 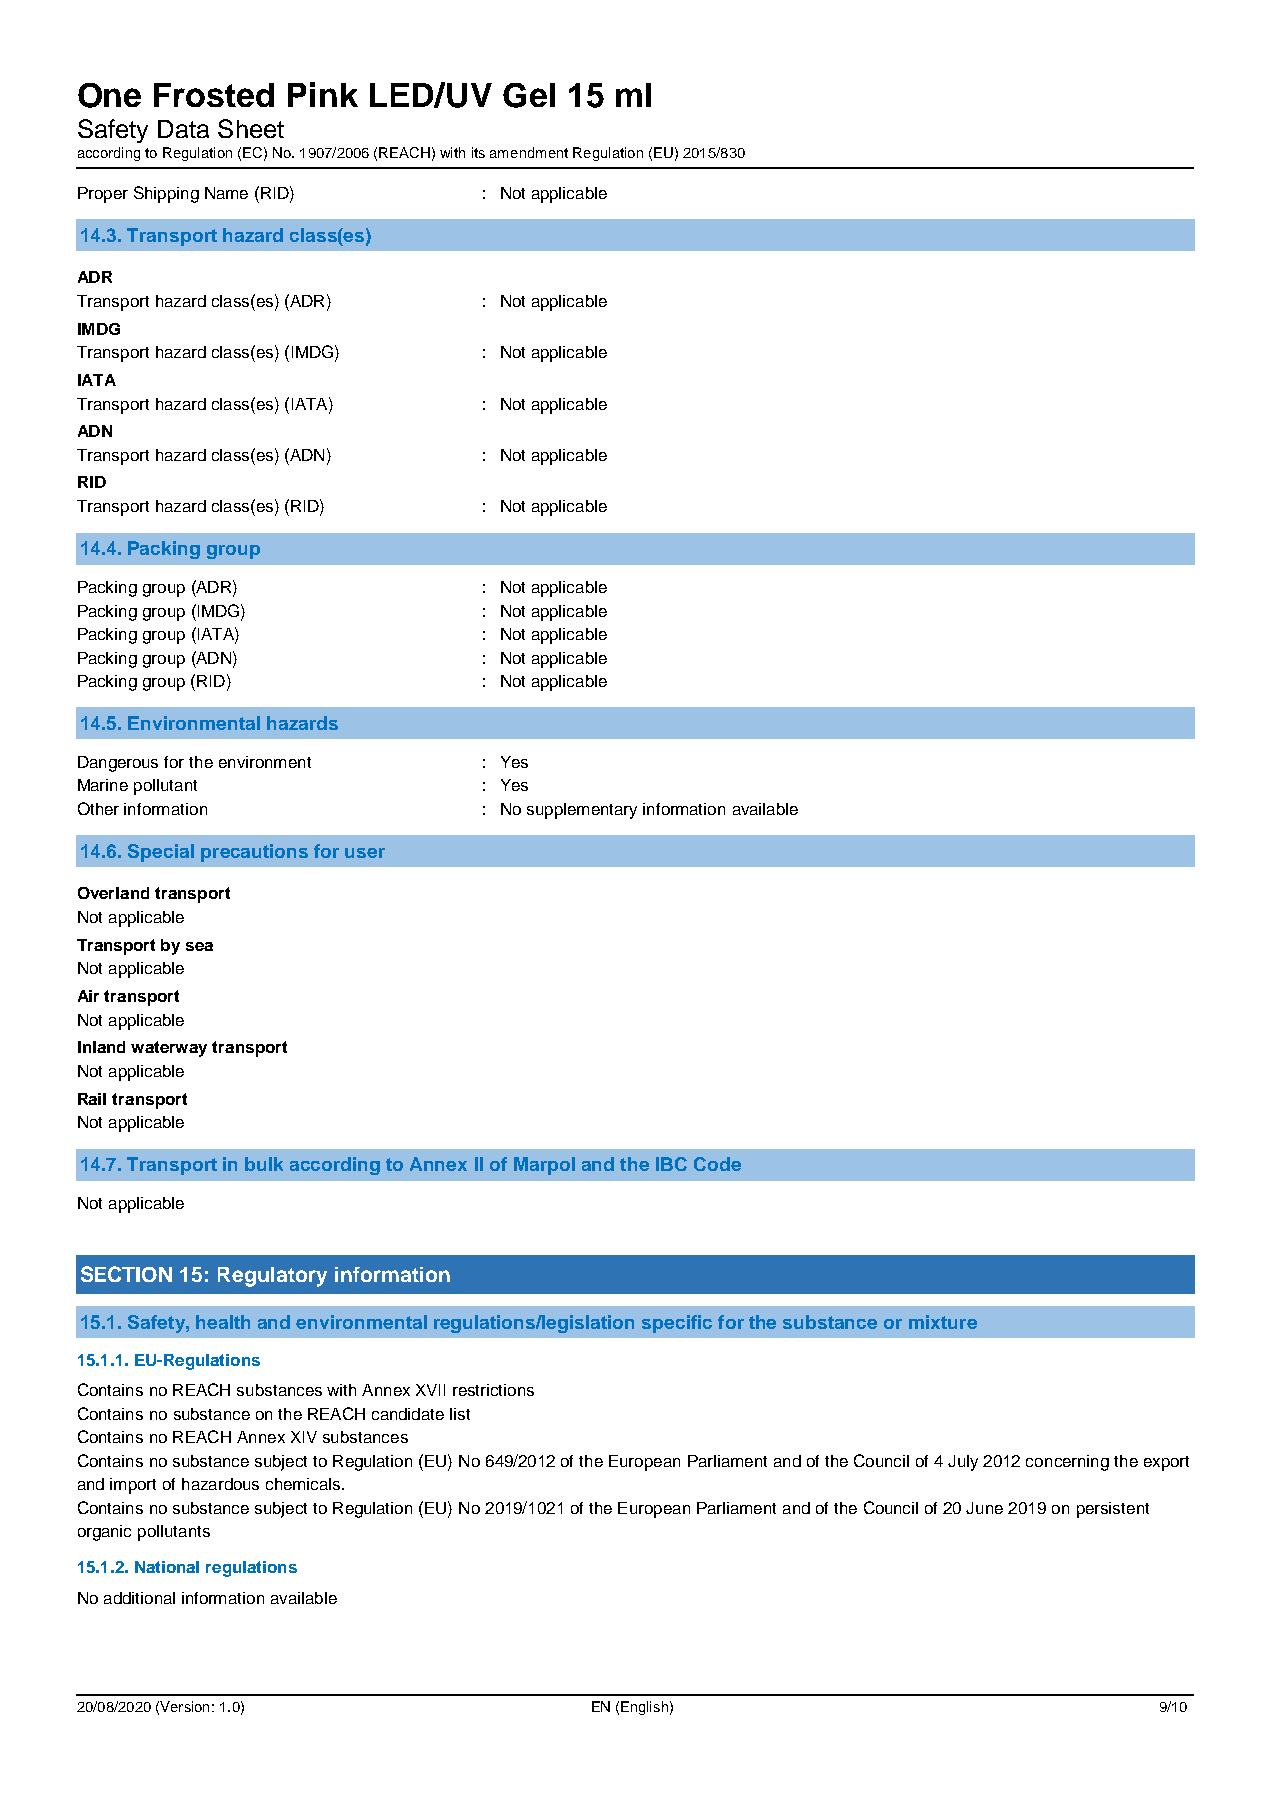 I want to click on Gel, so click(x=529, y=95).
